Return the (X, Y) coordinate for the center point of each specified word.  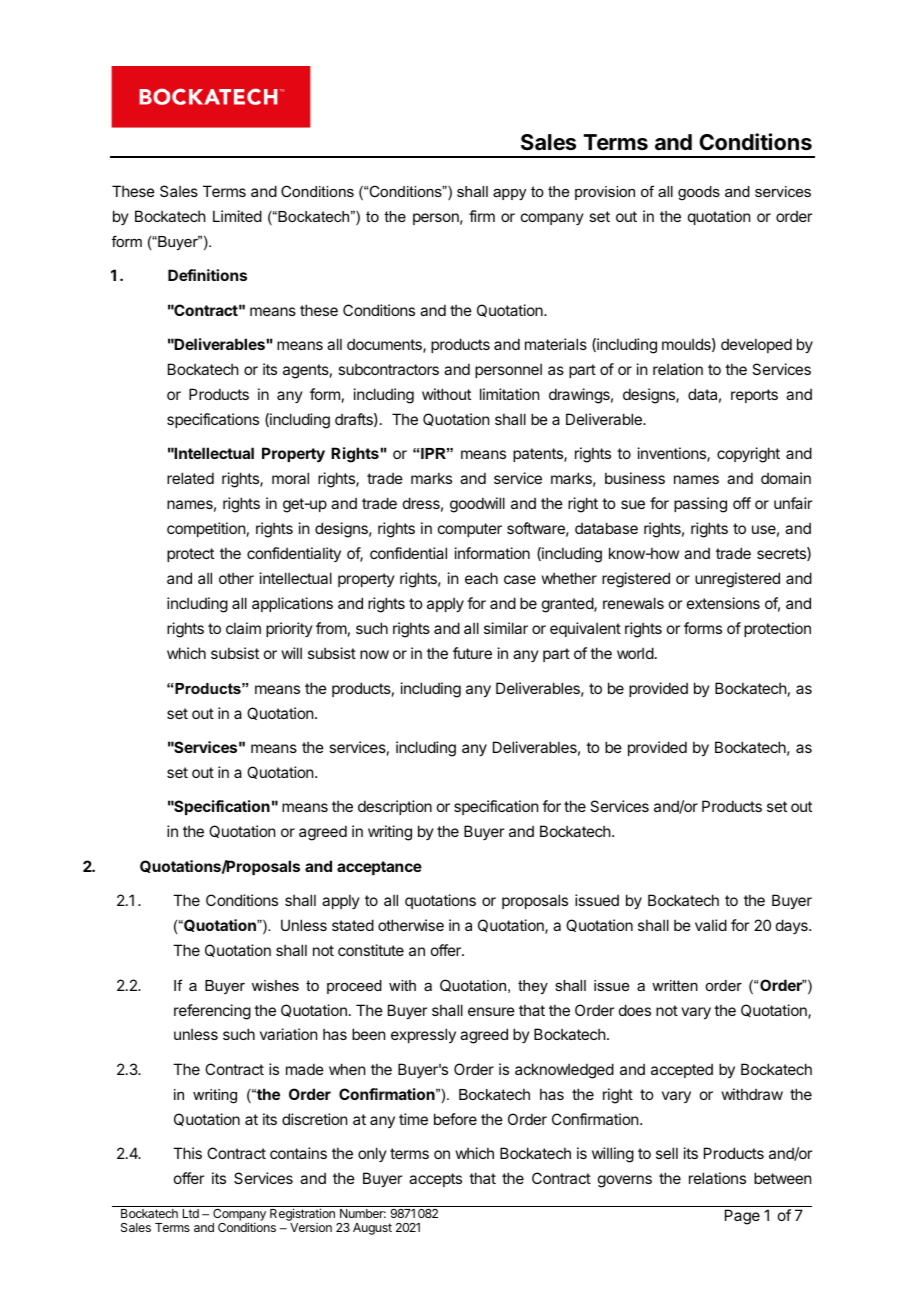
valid (711, 925)
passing (700, 505)
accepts (435, 1180)
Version (311, 1227)
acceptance (379, 868)
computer (470, 530)
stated (353, 925)
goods (699, 193)
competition (206, 529)
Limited (237, 216)
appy (509, 195)
